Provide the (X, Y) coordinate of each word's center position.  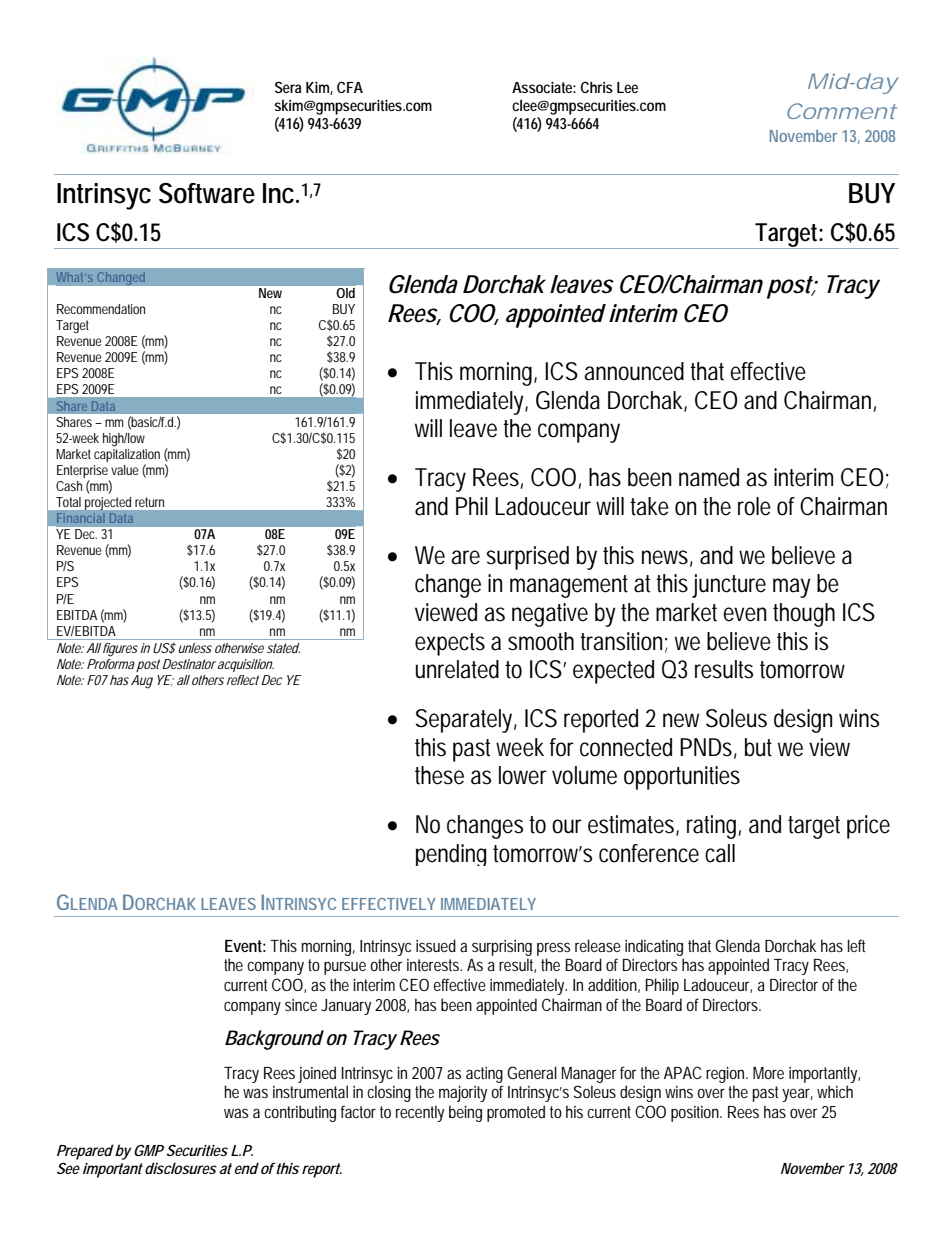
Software (207, 193)
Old (346, 293)
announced (634, 371)
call (720, 853)
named (709, 477)
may (792, 588)
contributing (300, 1113)
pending (451, 855)
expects (450, 644)
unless (195, 648)
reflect (243, 680)
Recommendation (101, 309)
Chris (597, 87)
